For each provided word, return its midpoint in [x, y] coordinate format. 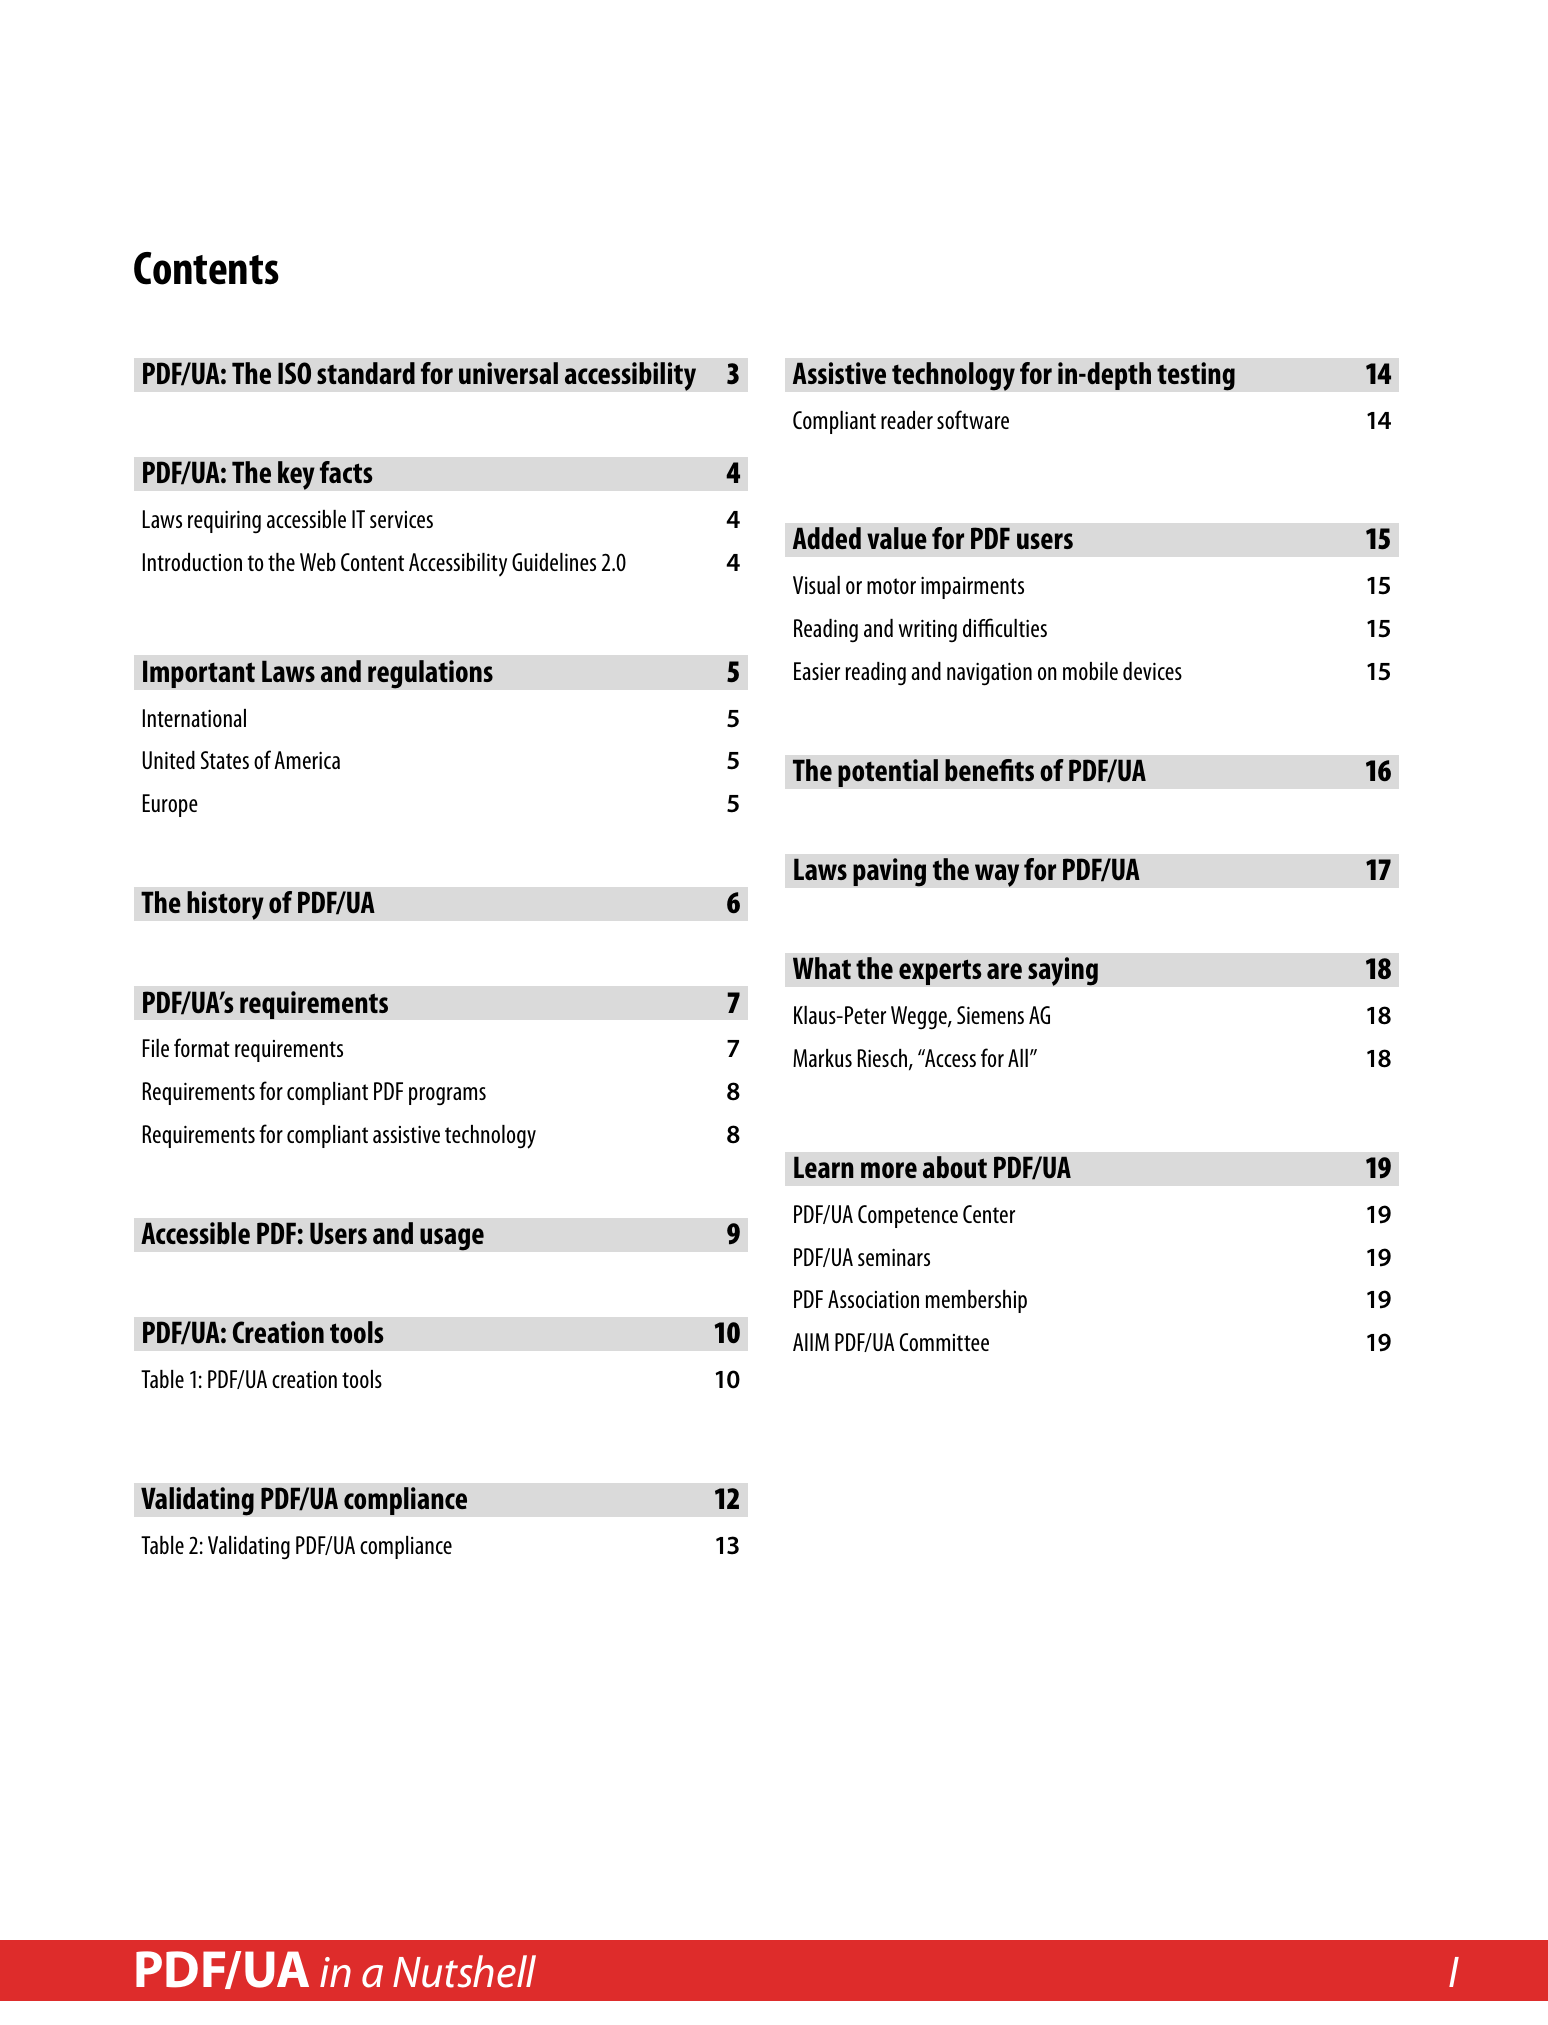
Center [989, 1214]
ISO [294, 373]
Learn [824, 1167]
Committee [944, 1342]
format [202, 1047]
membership [976, 1301]
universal [508, 373]
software [973, 419]
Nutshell [464, 1971]
